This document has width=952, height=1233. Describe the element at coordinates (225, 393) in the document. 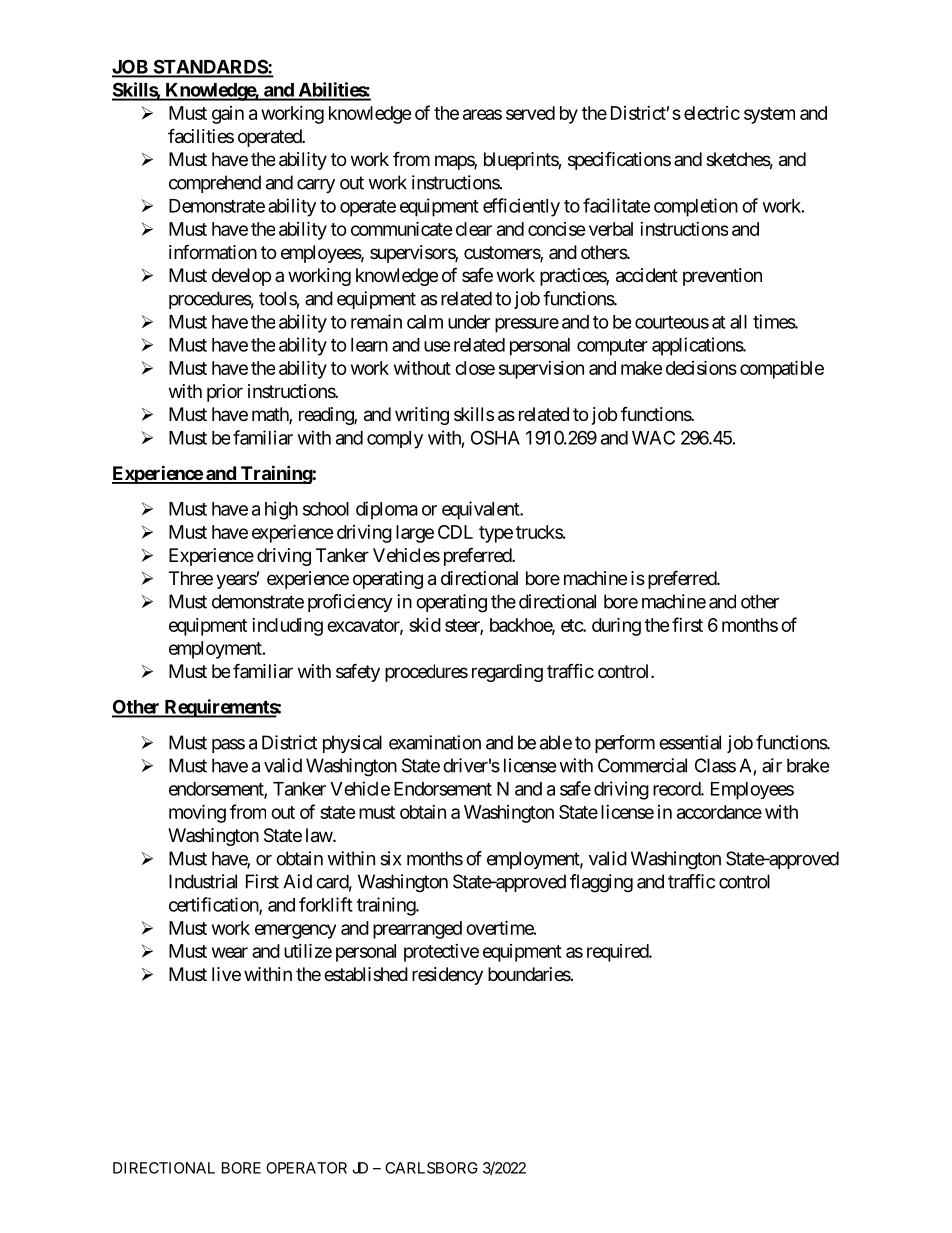

I see `prior` at that location.
